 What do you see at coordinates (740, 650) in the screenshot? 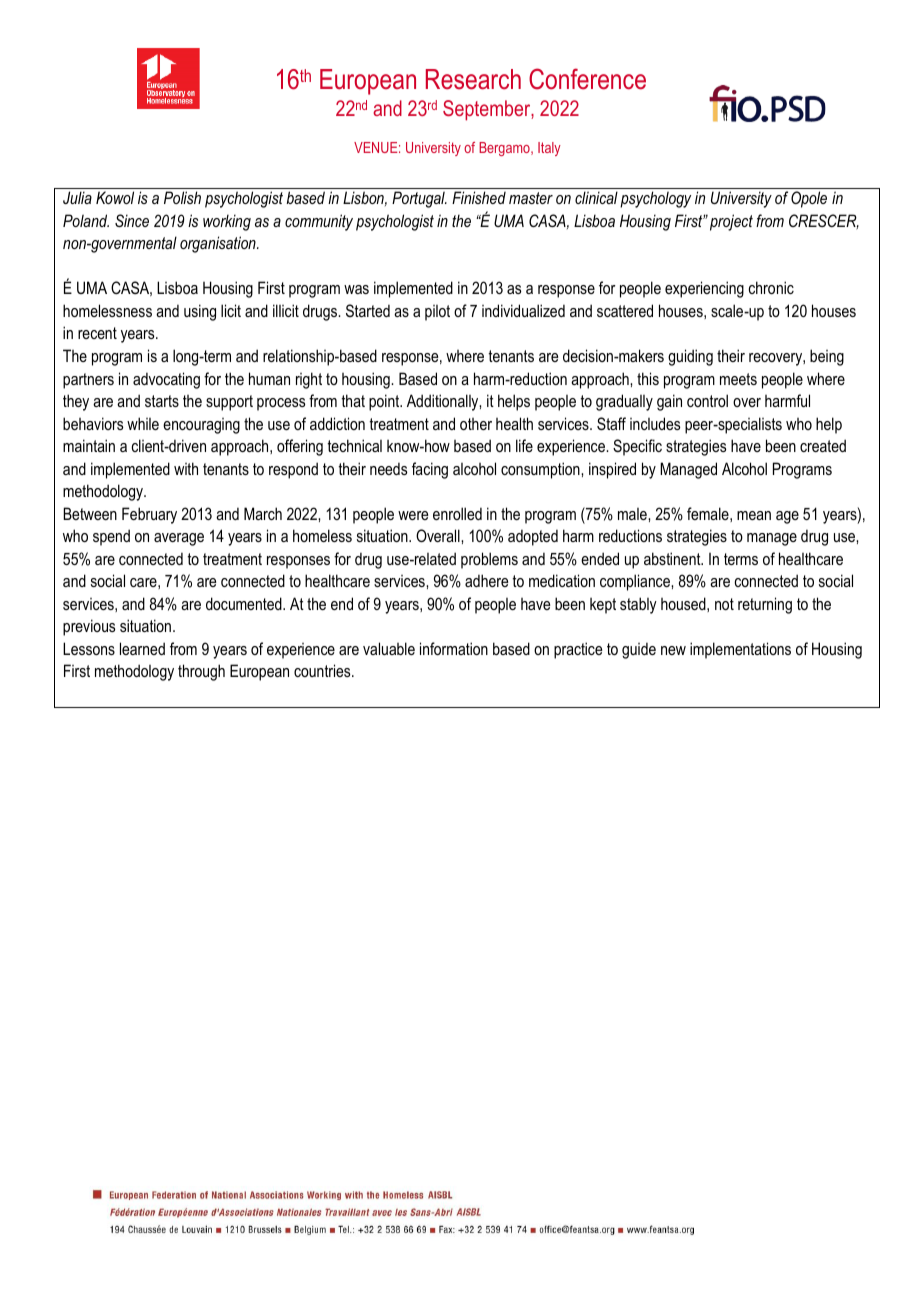
I see `implementations` at bounding box center [740, 650].
